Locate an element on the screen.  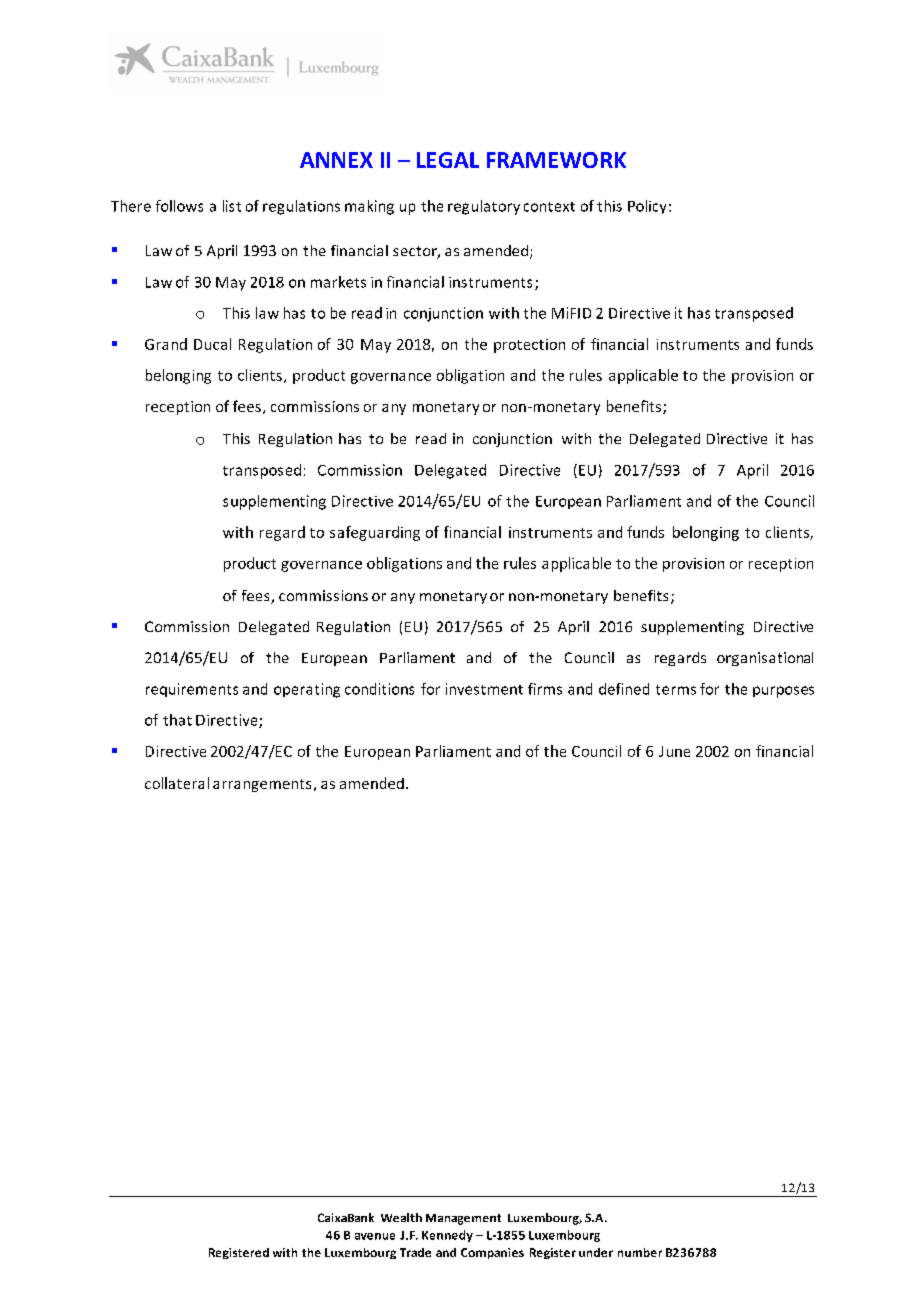
terms is located at coordinates (676, 690).
